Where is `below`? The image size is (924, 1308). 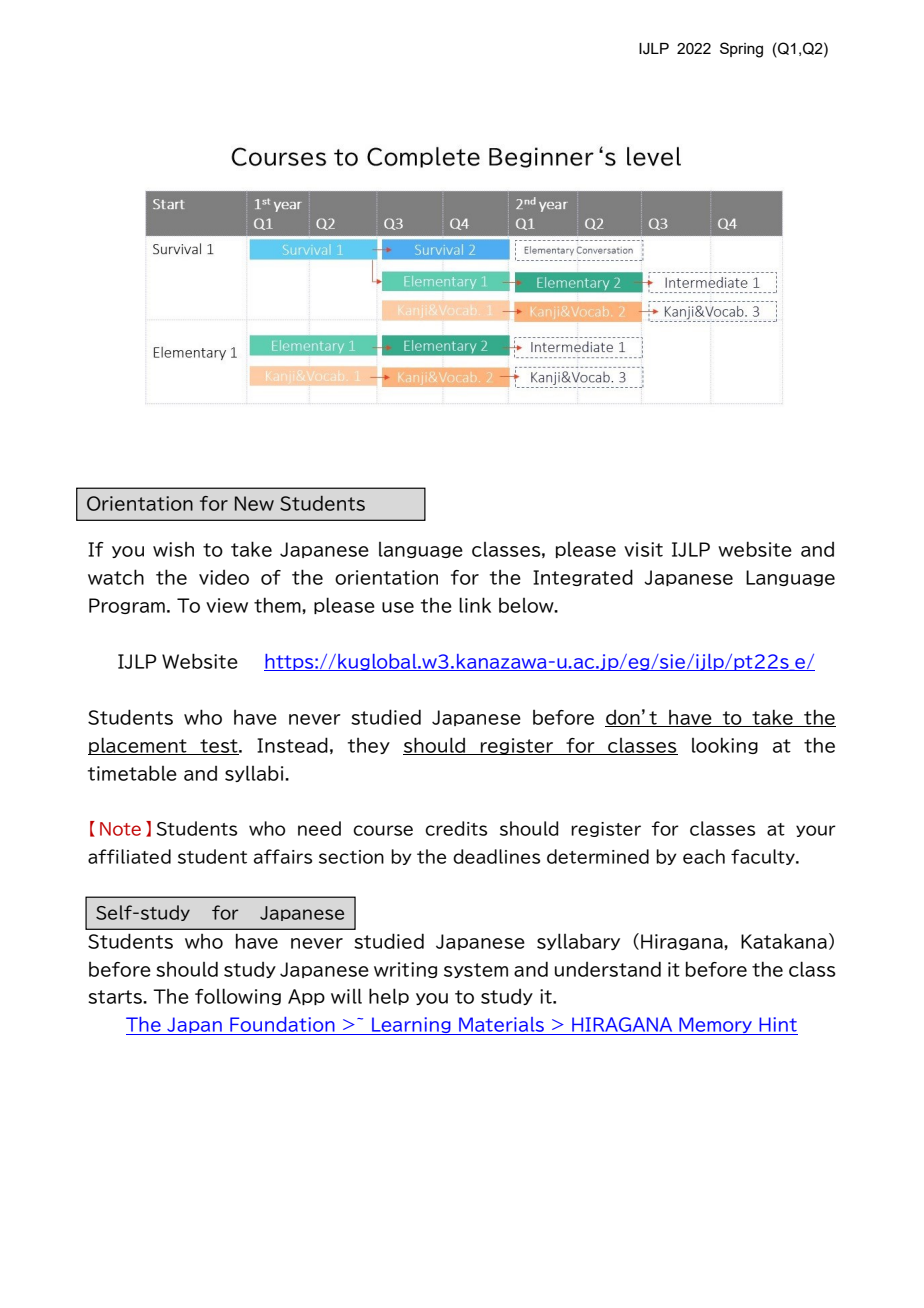
below is located at coordinates (527, 605).
